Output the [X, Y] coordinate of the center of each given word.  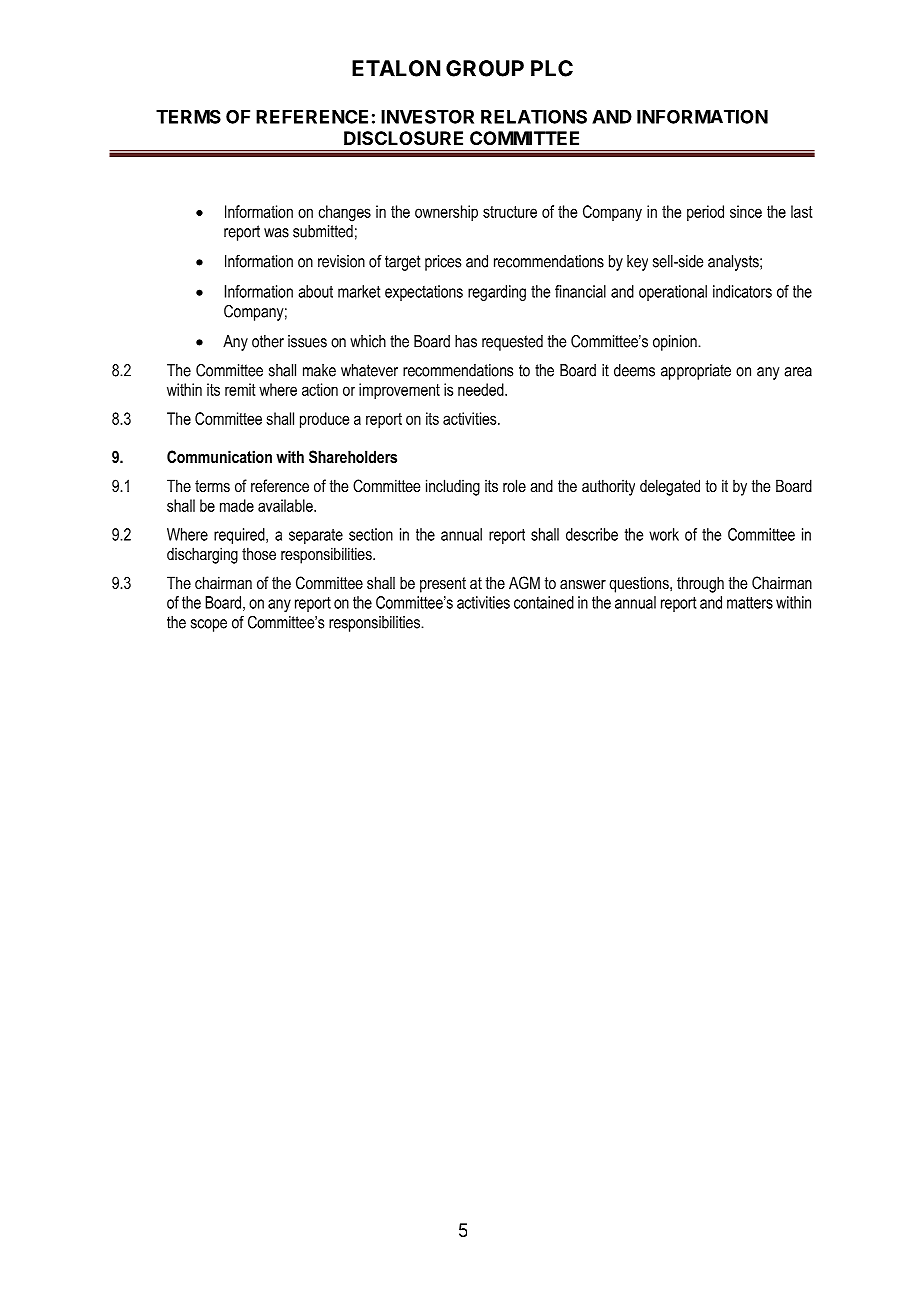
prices [443, 263]
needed [482, 389]
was [276, 233]
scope [209, 625]
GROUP [485, 68]
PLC [552, 68]
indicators [742, 291]
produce [324, 420]
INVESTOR [427, 116]
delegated [670, 487]
